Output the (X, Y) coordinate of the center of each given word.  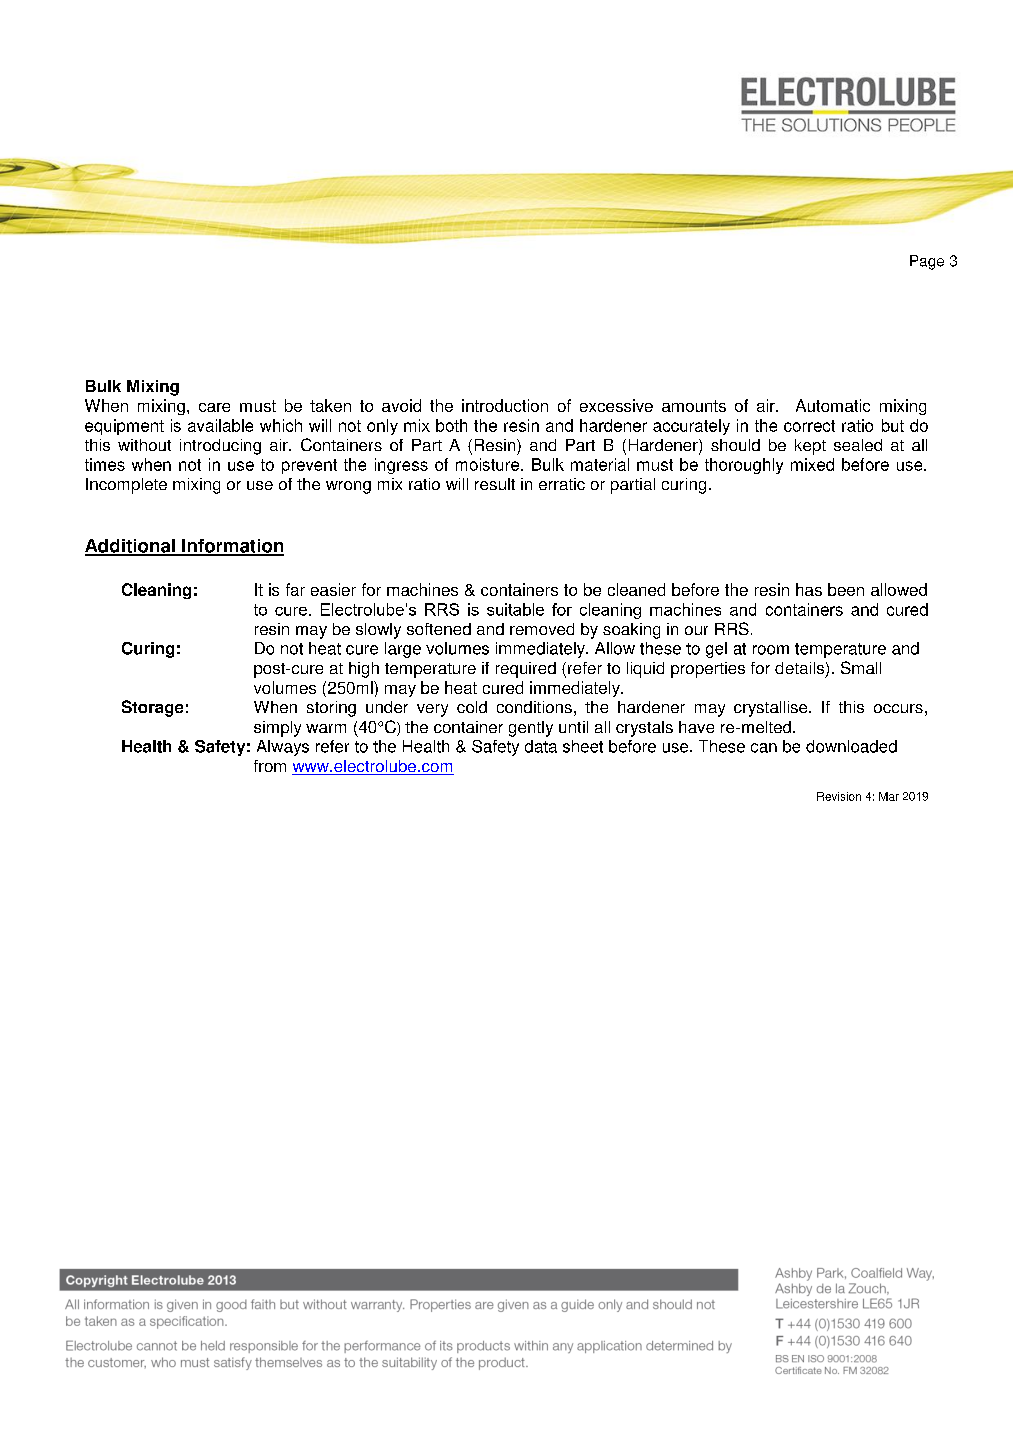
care (214, 407)
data (541, 746)
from (270, 766)
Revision (839, 796)
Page (927, 262)
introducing (220, 447)
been (846, 589)
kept (810, 447)
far (295, 589)
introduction (505, 405)
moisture (489, 464)
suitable (515, 609)
